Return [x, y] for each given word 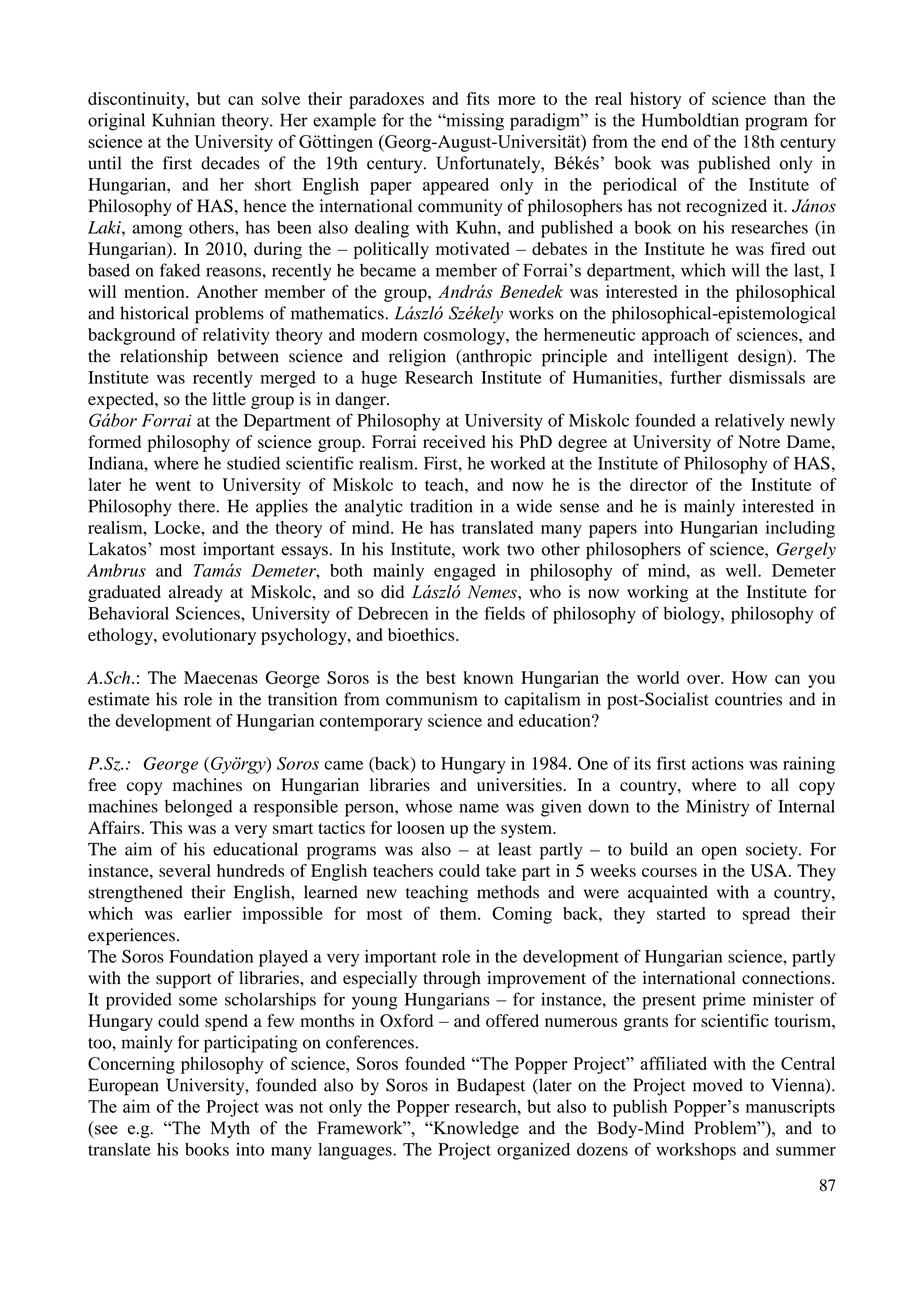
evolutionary [209, 636]
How [749, 677]
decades [230, 163]
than [789, 98]
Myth [230, 1129]
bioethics [422, 634]
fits [478, 98]
